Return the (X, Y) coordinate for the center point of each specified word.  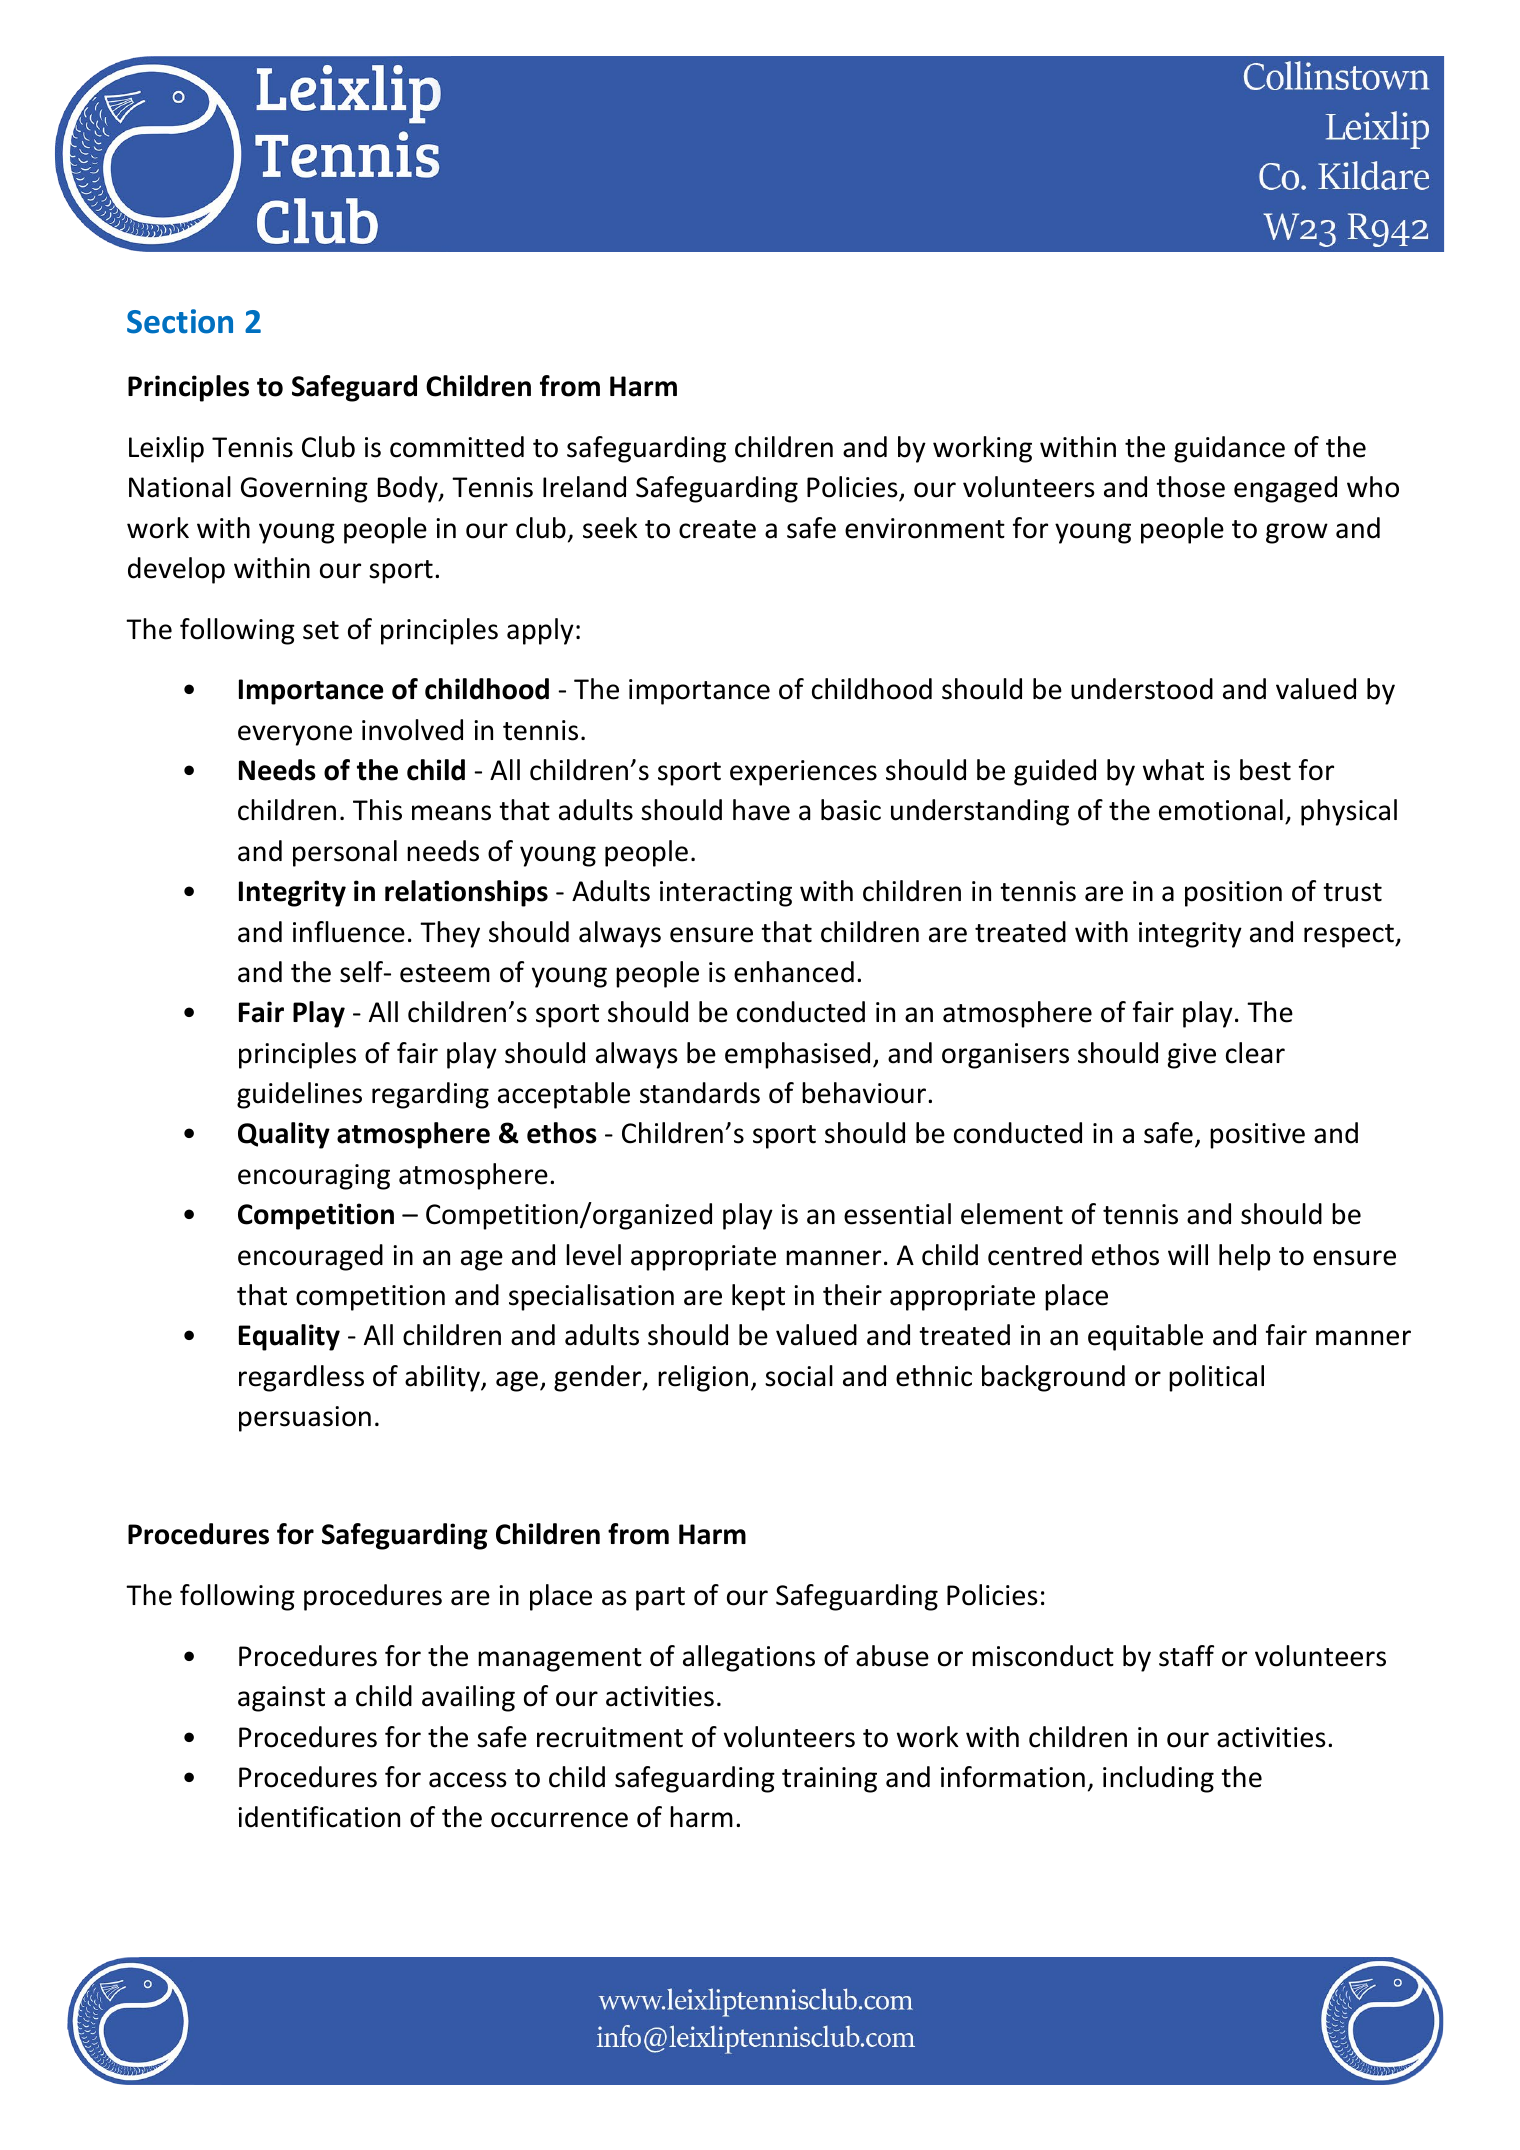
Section (180, 321)
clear (1255, 1053)
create (717, 529)
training (829, 1780)
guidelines (299, 1095)
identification (319, 1817)
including (1158, 1779)
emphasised (797, 1055)
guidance (1229, 449)
